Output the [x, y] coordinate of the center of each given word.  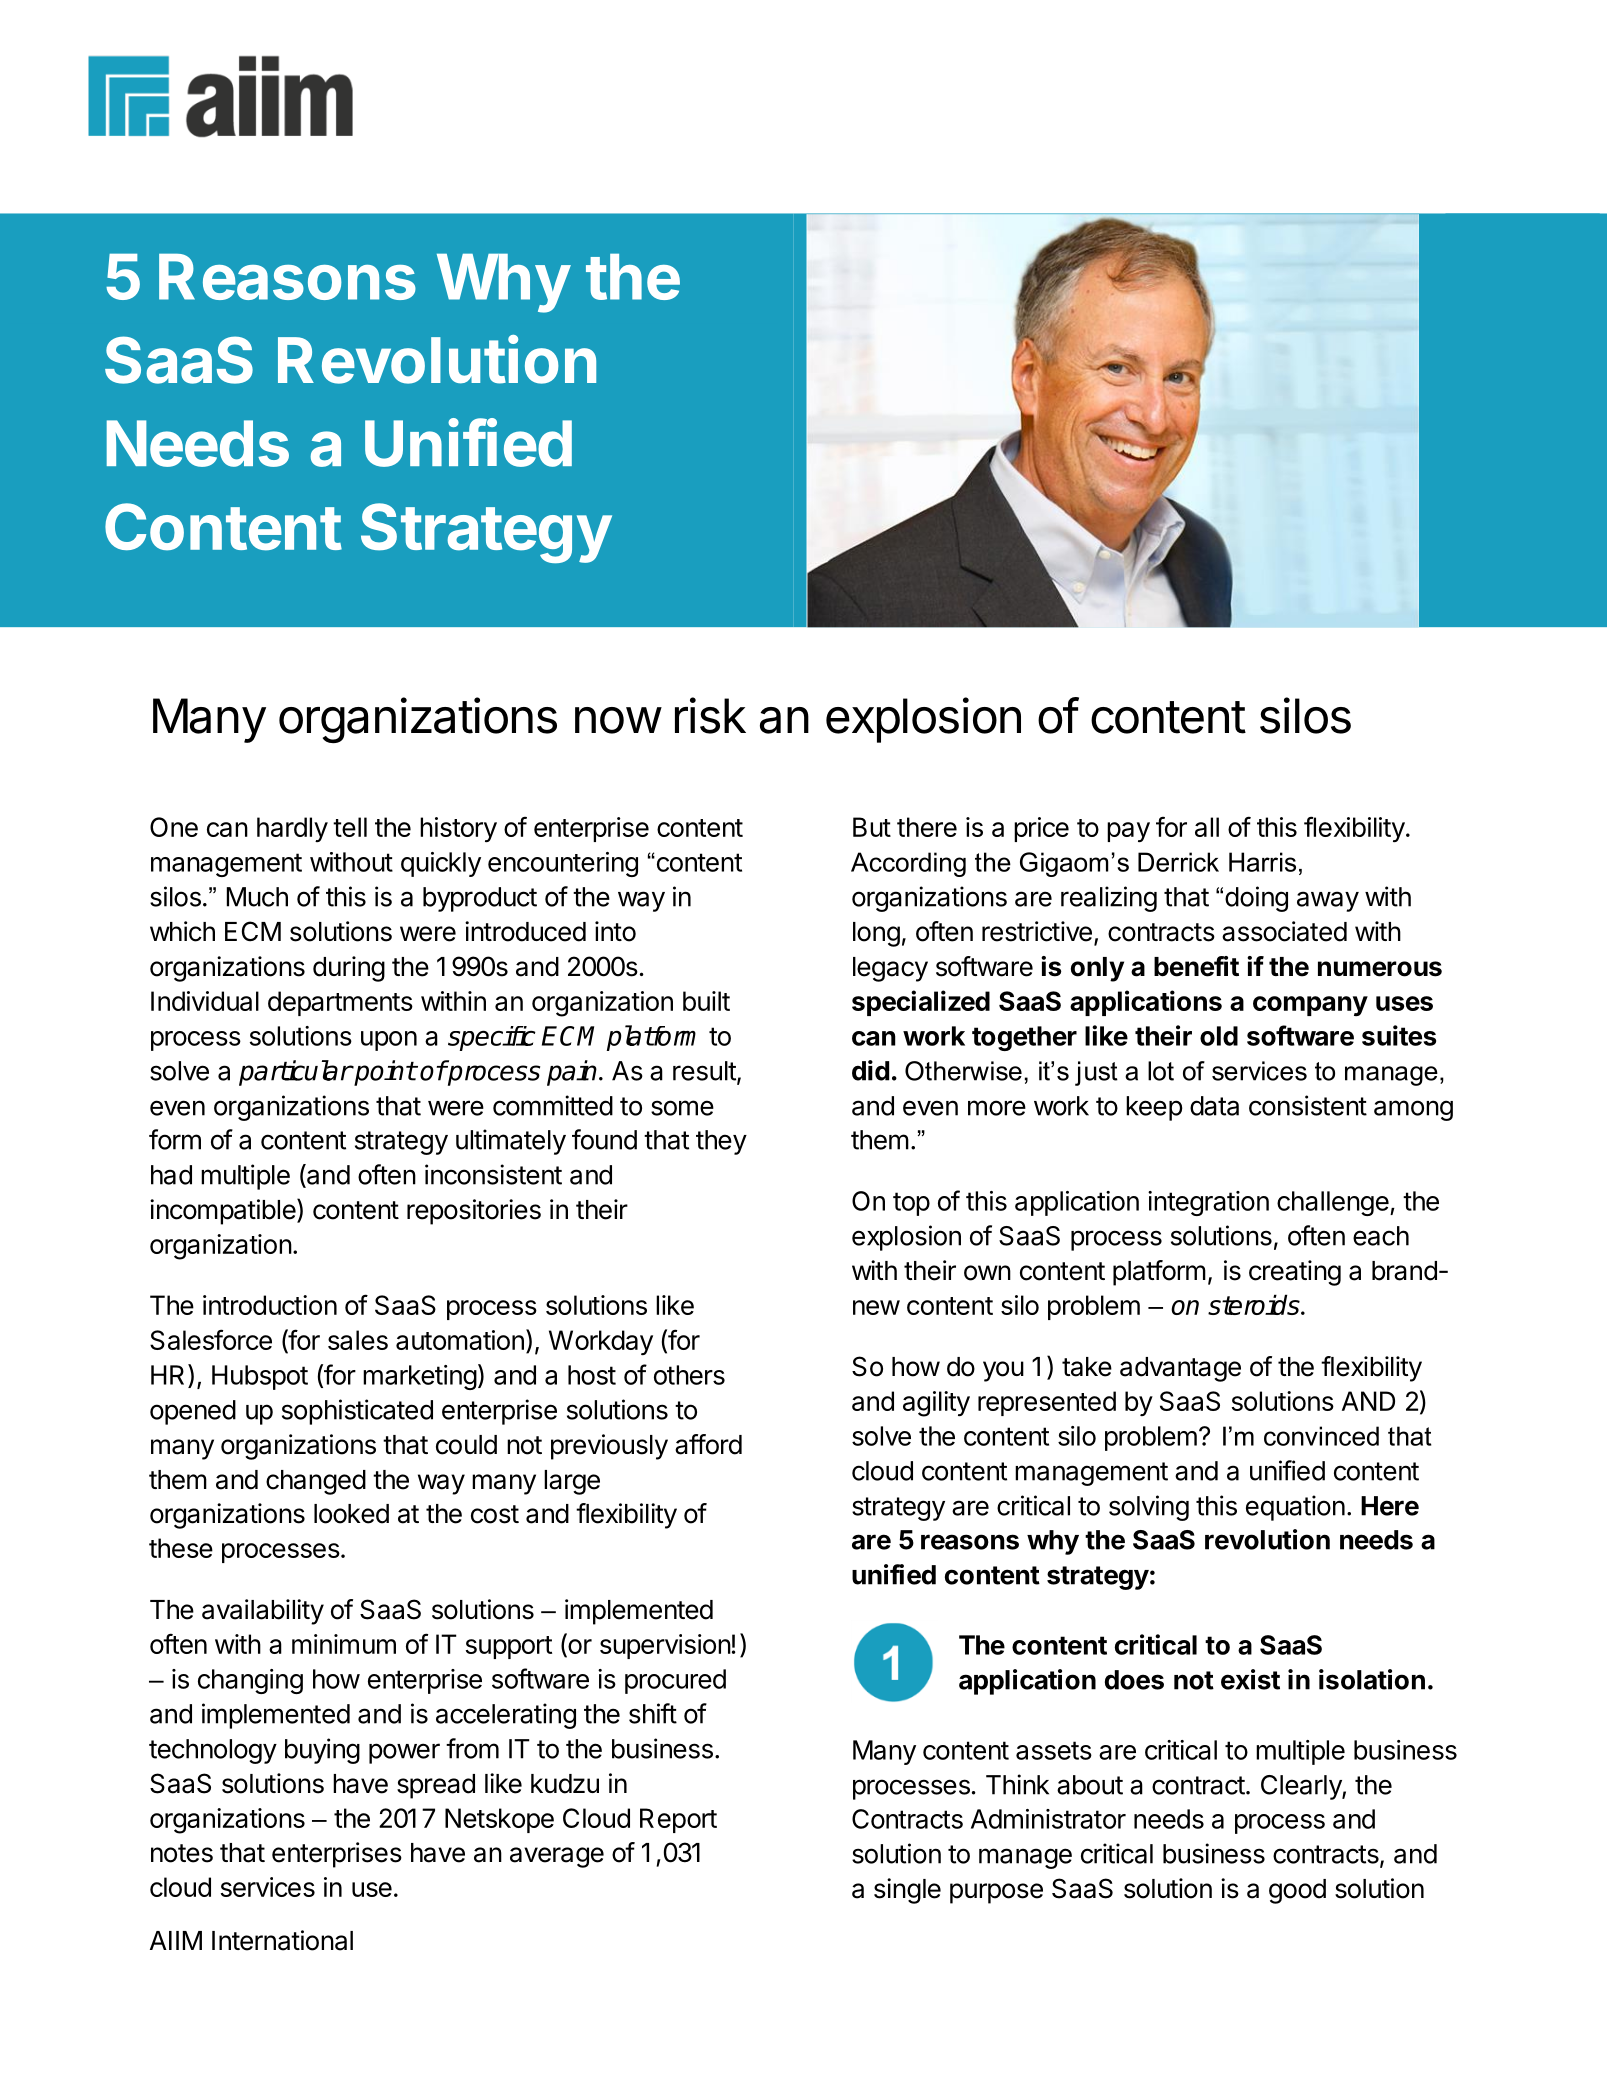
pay [1128, 832]
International [282, 1940]
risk [710, 715]
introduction [270, 1305]
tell [350, 827]
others [689, 1375]
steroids [1255, 1304]
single [907, 1891]
